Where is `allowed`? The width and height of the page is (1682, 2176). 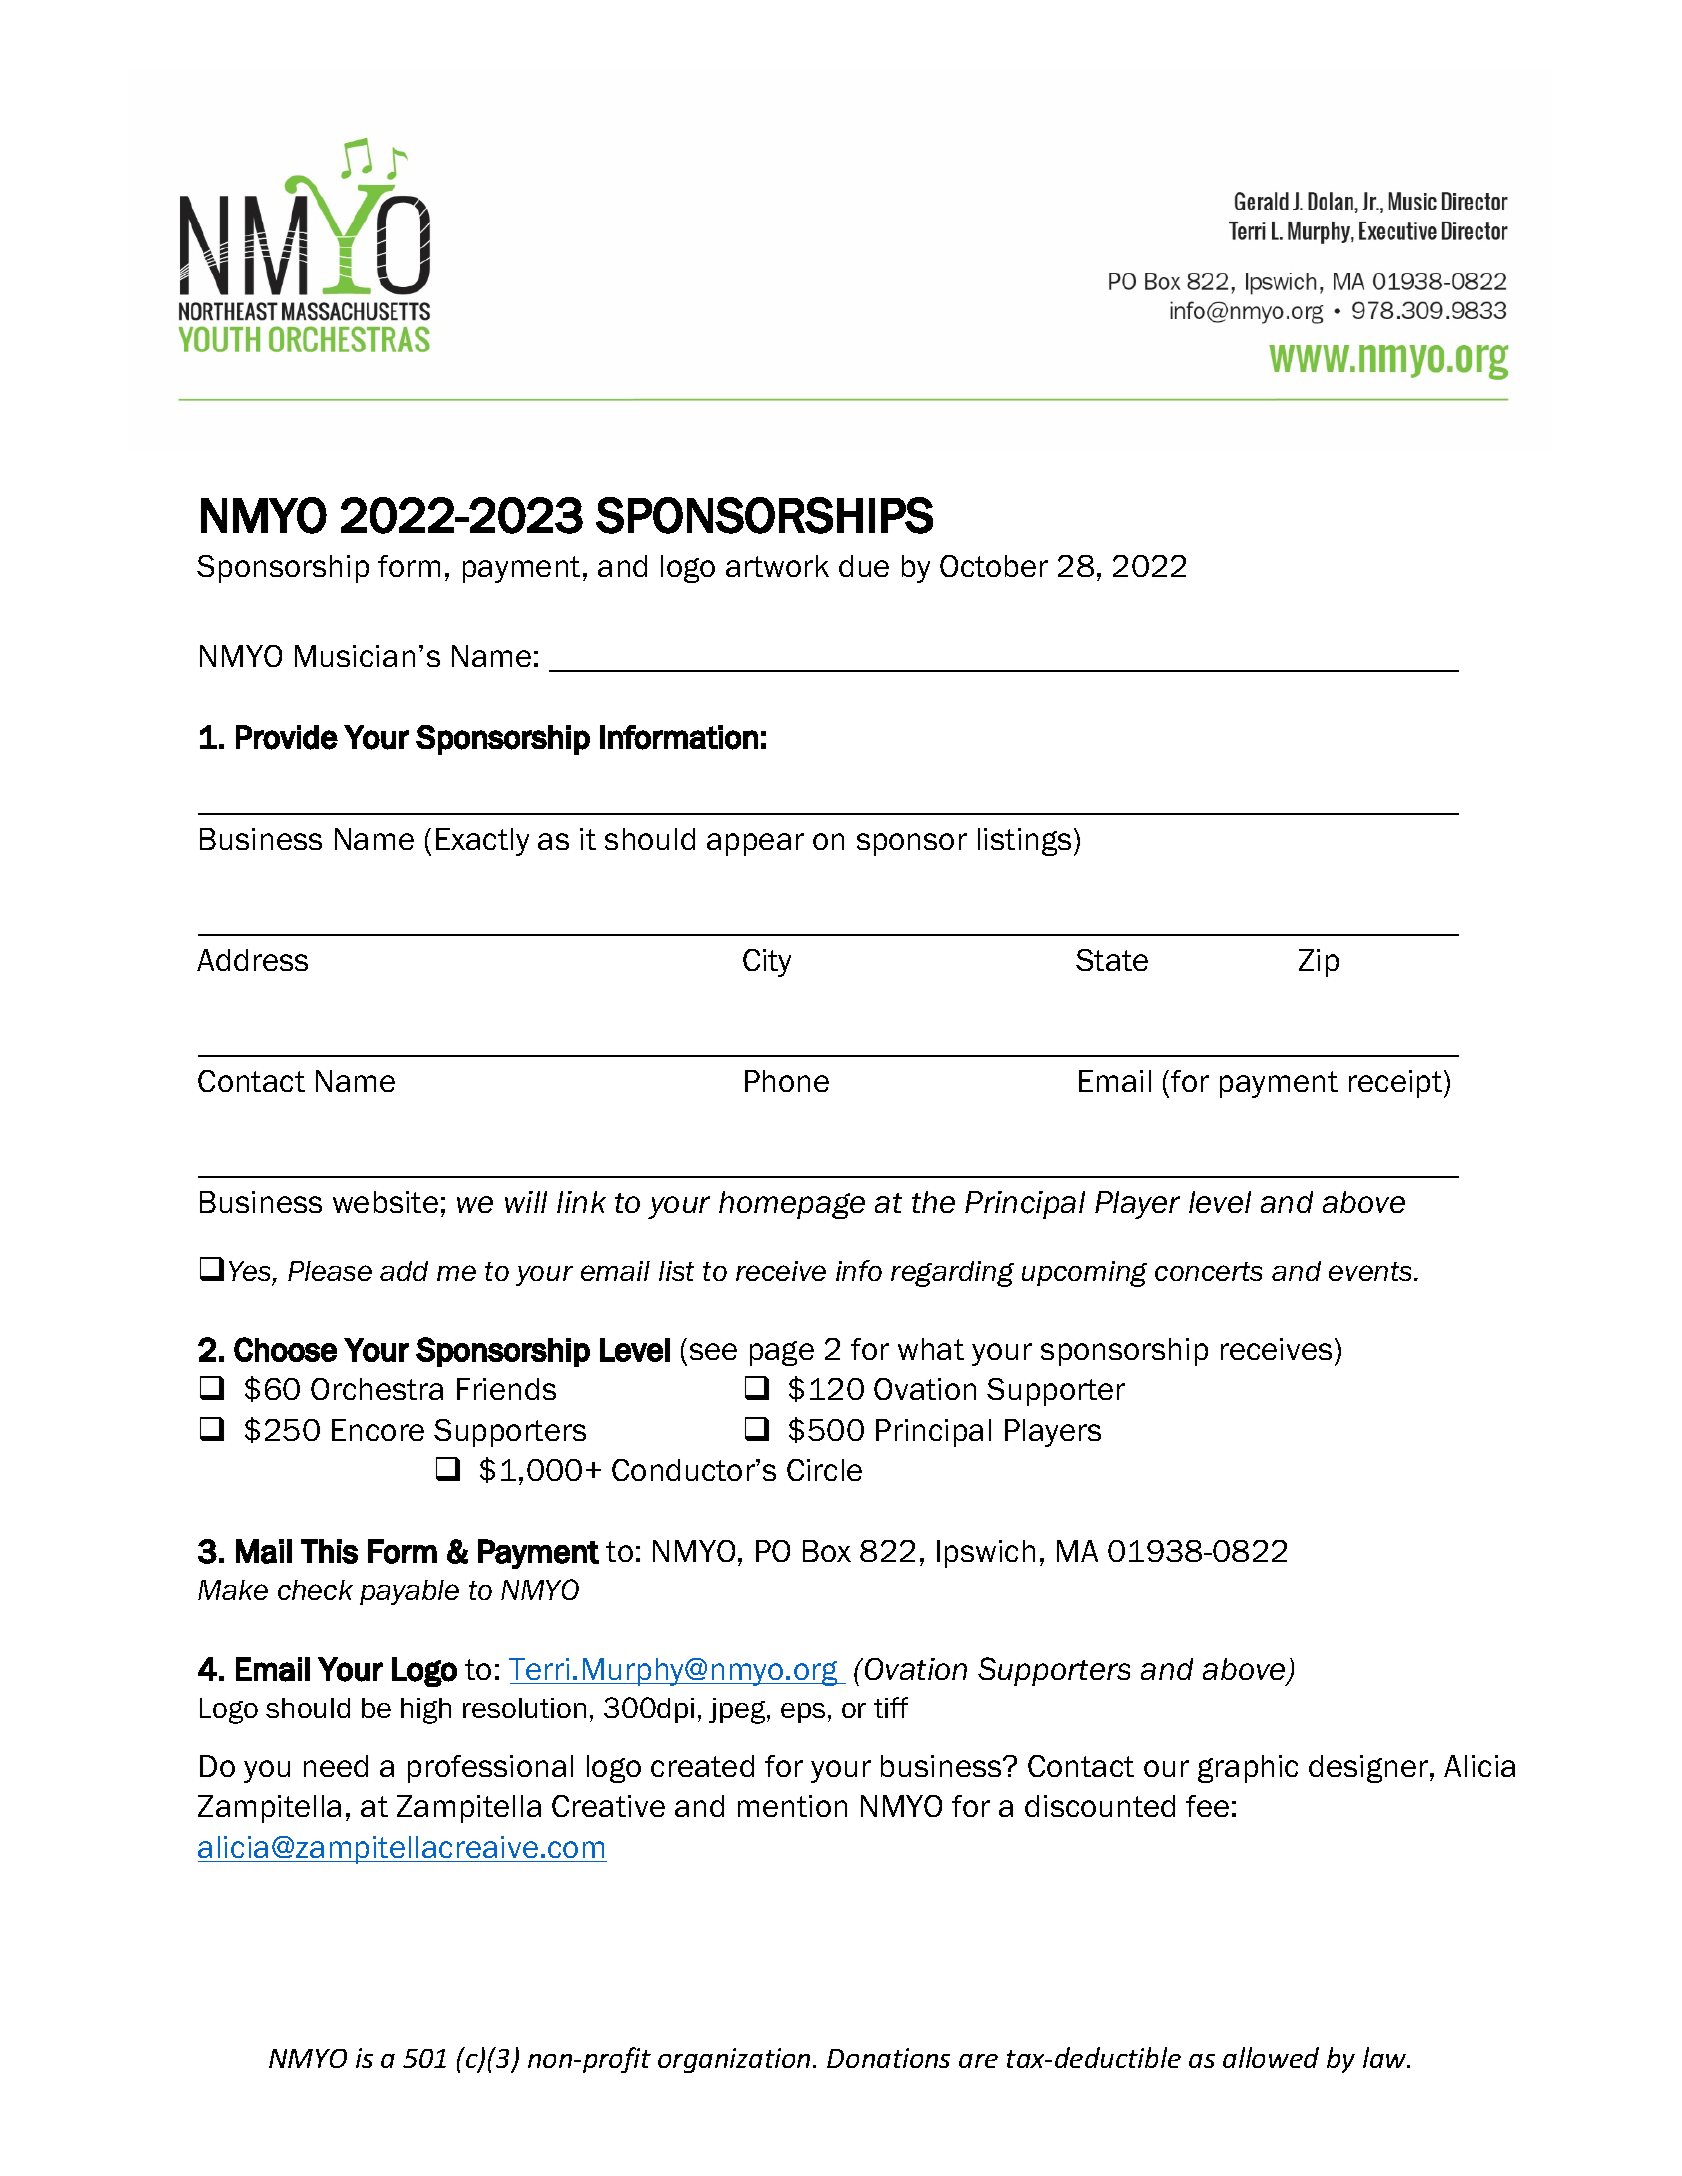 allowed is located at coordinates (1271, 2057).
